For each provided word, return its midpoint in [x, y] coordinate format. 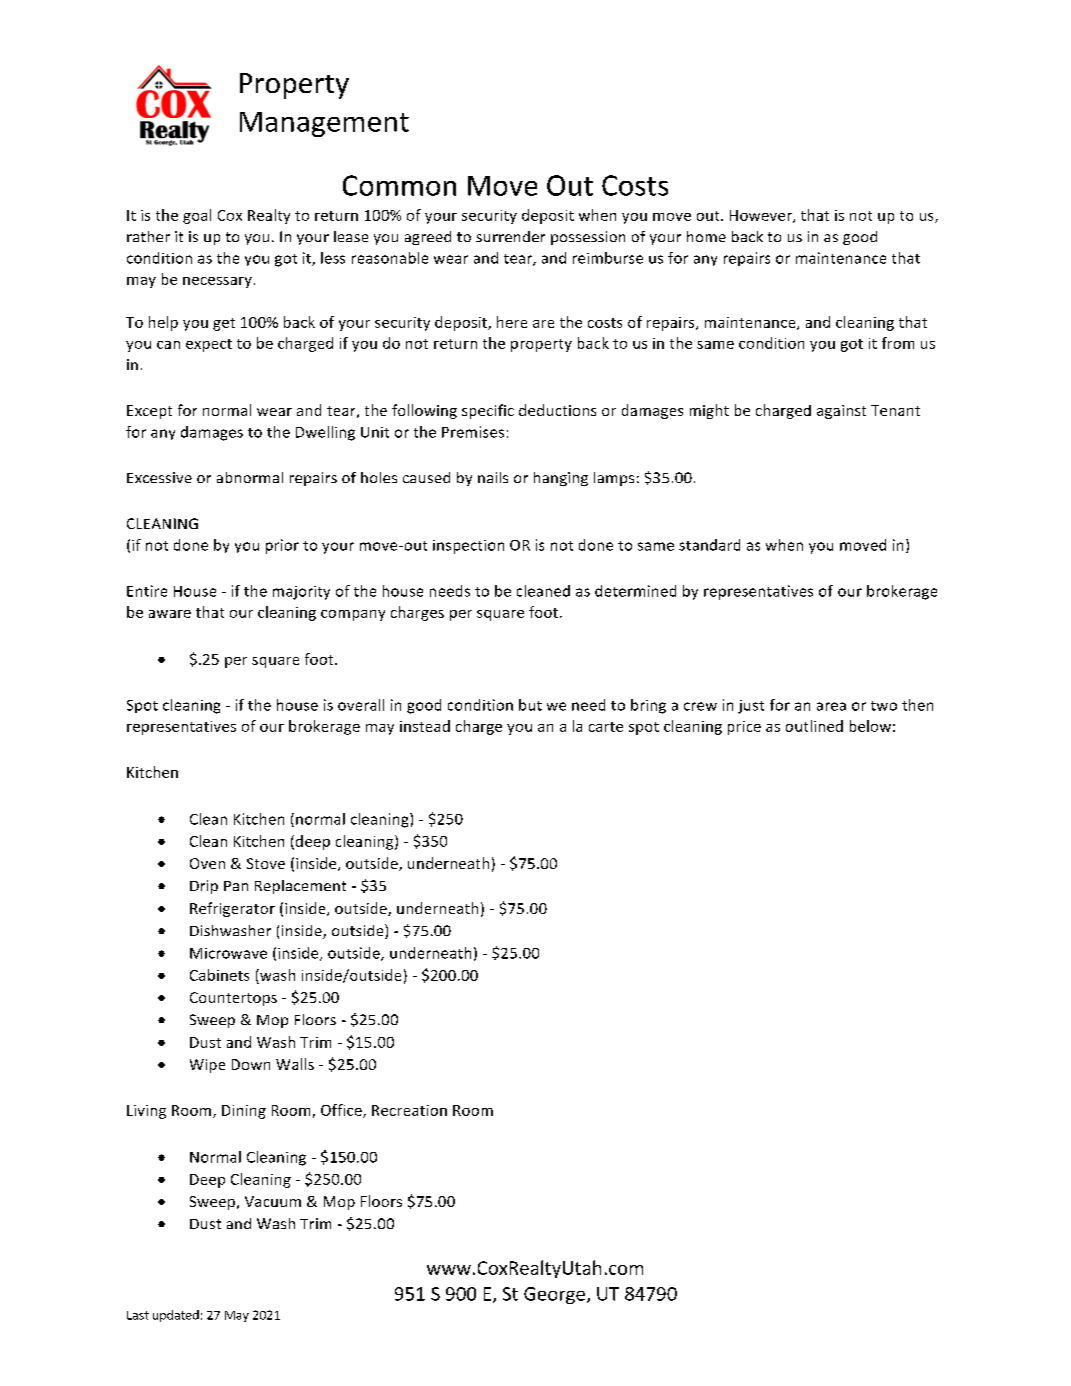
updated [176, 1316]
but [530, 705]
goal [197, 216]
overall [361, 705]
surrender [510, 236]
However [762, 216]
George [554, 1295]
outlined [814, 726]
